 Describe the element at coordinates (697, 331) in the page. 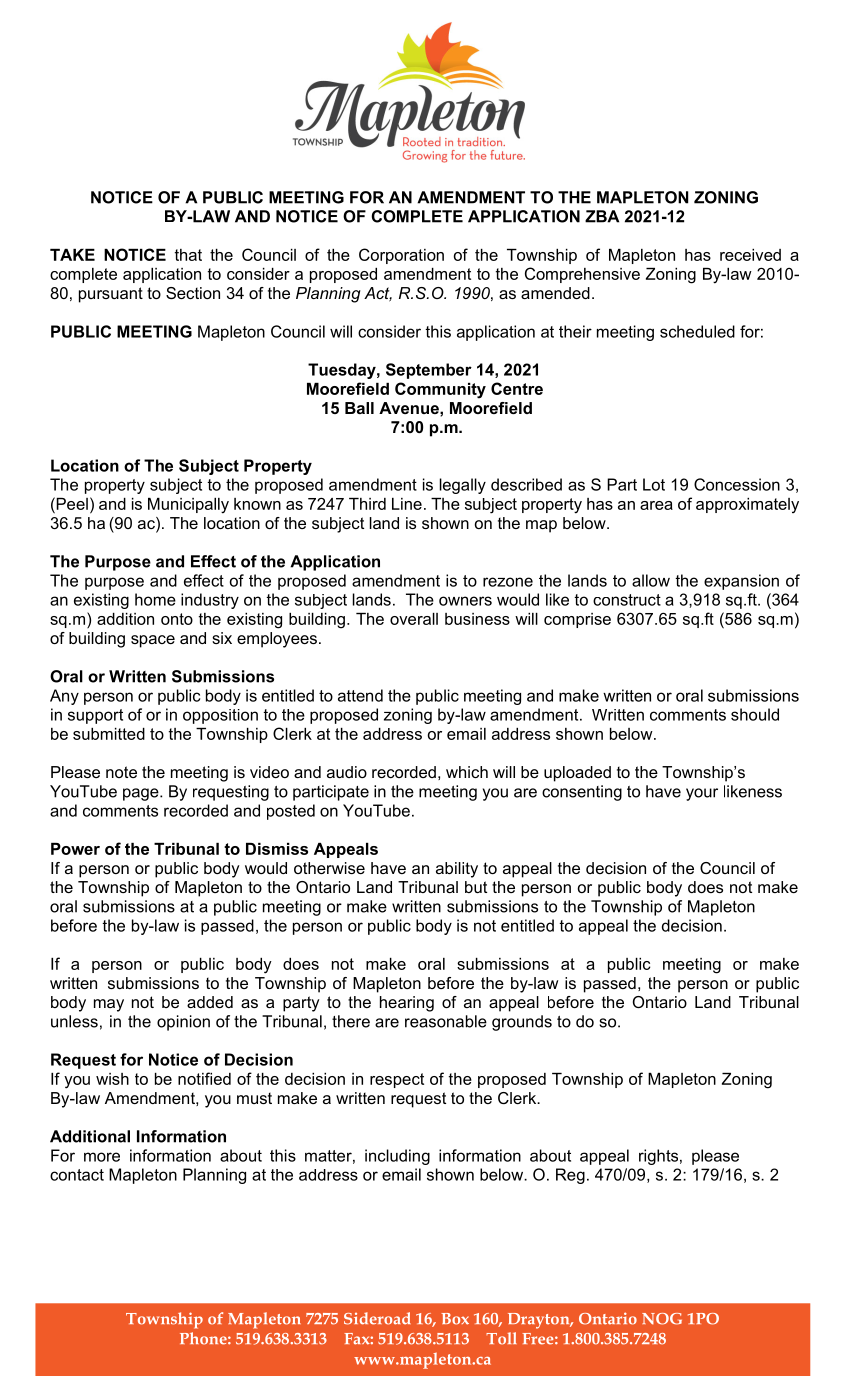

I see `scheduled` at that location.
